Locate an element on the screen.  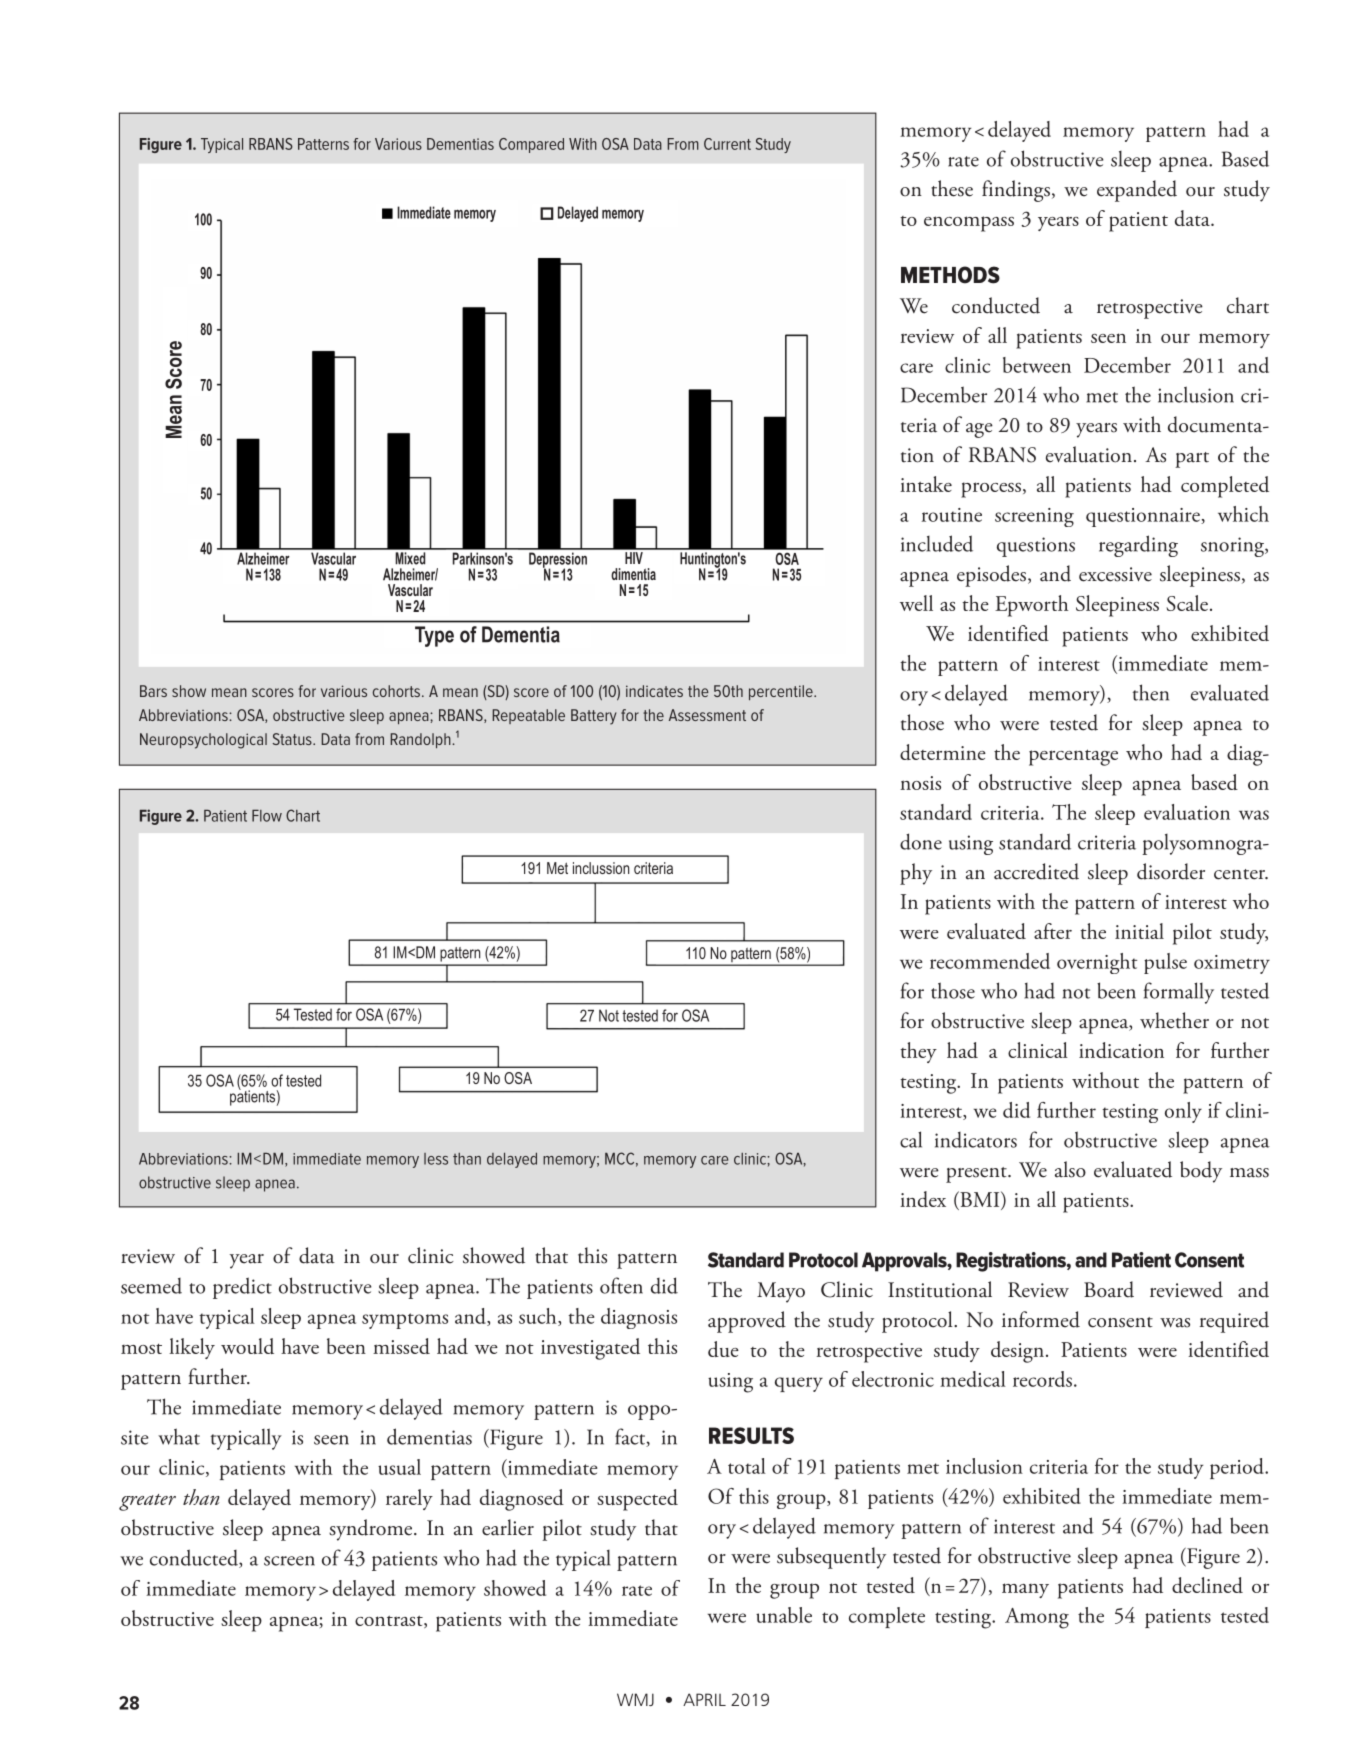
Assessment is located at coordinates (707, 715).
